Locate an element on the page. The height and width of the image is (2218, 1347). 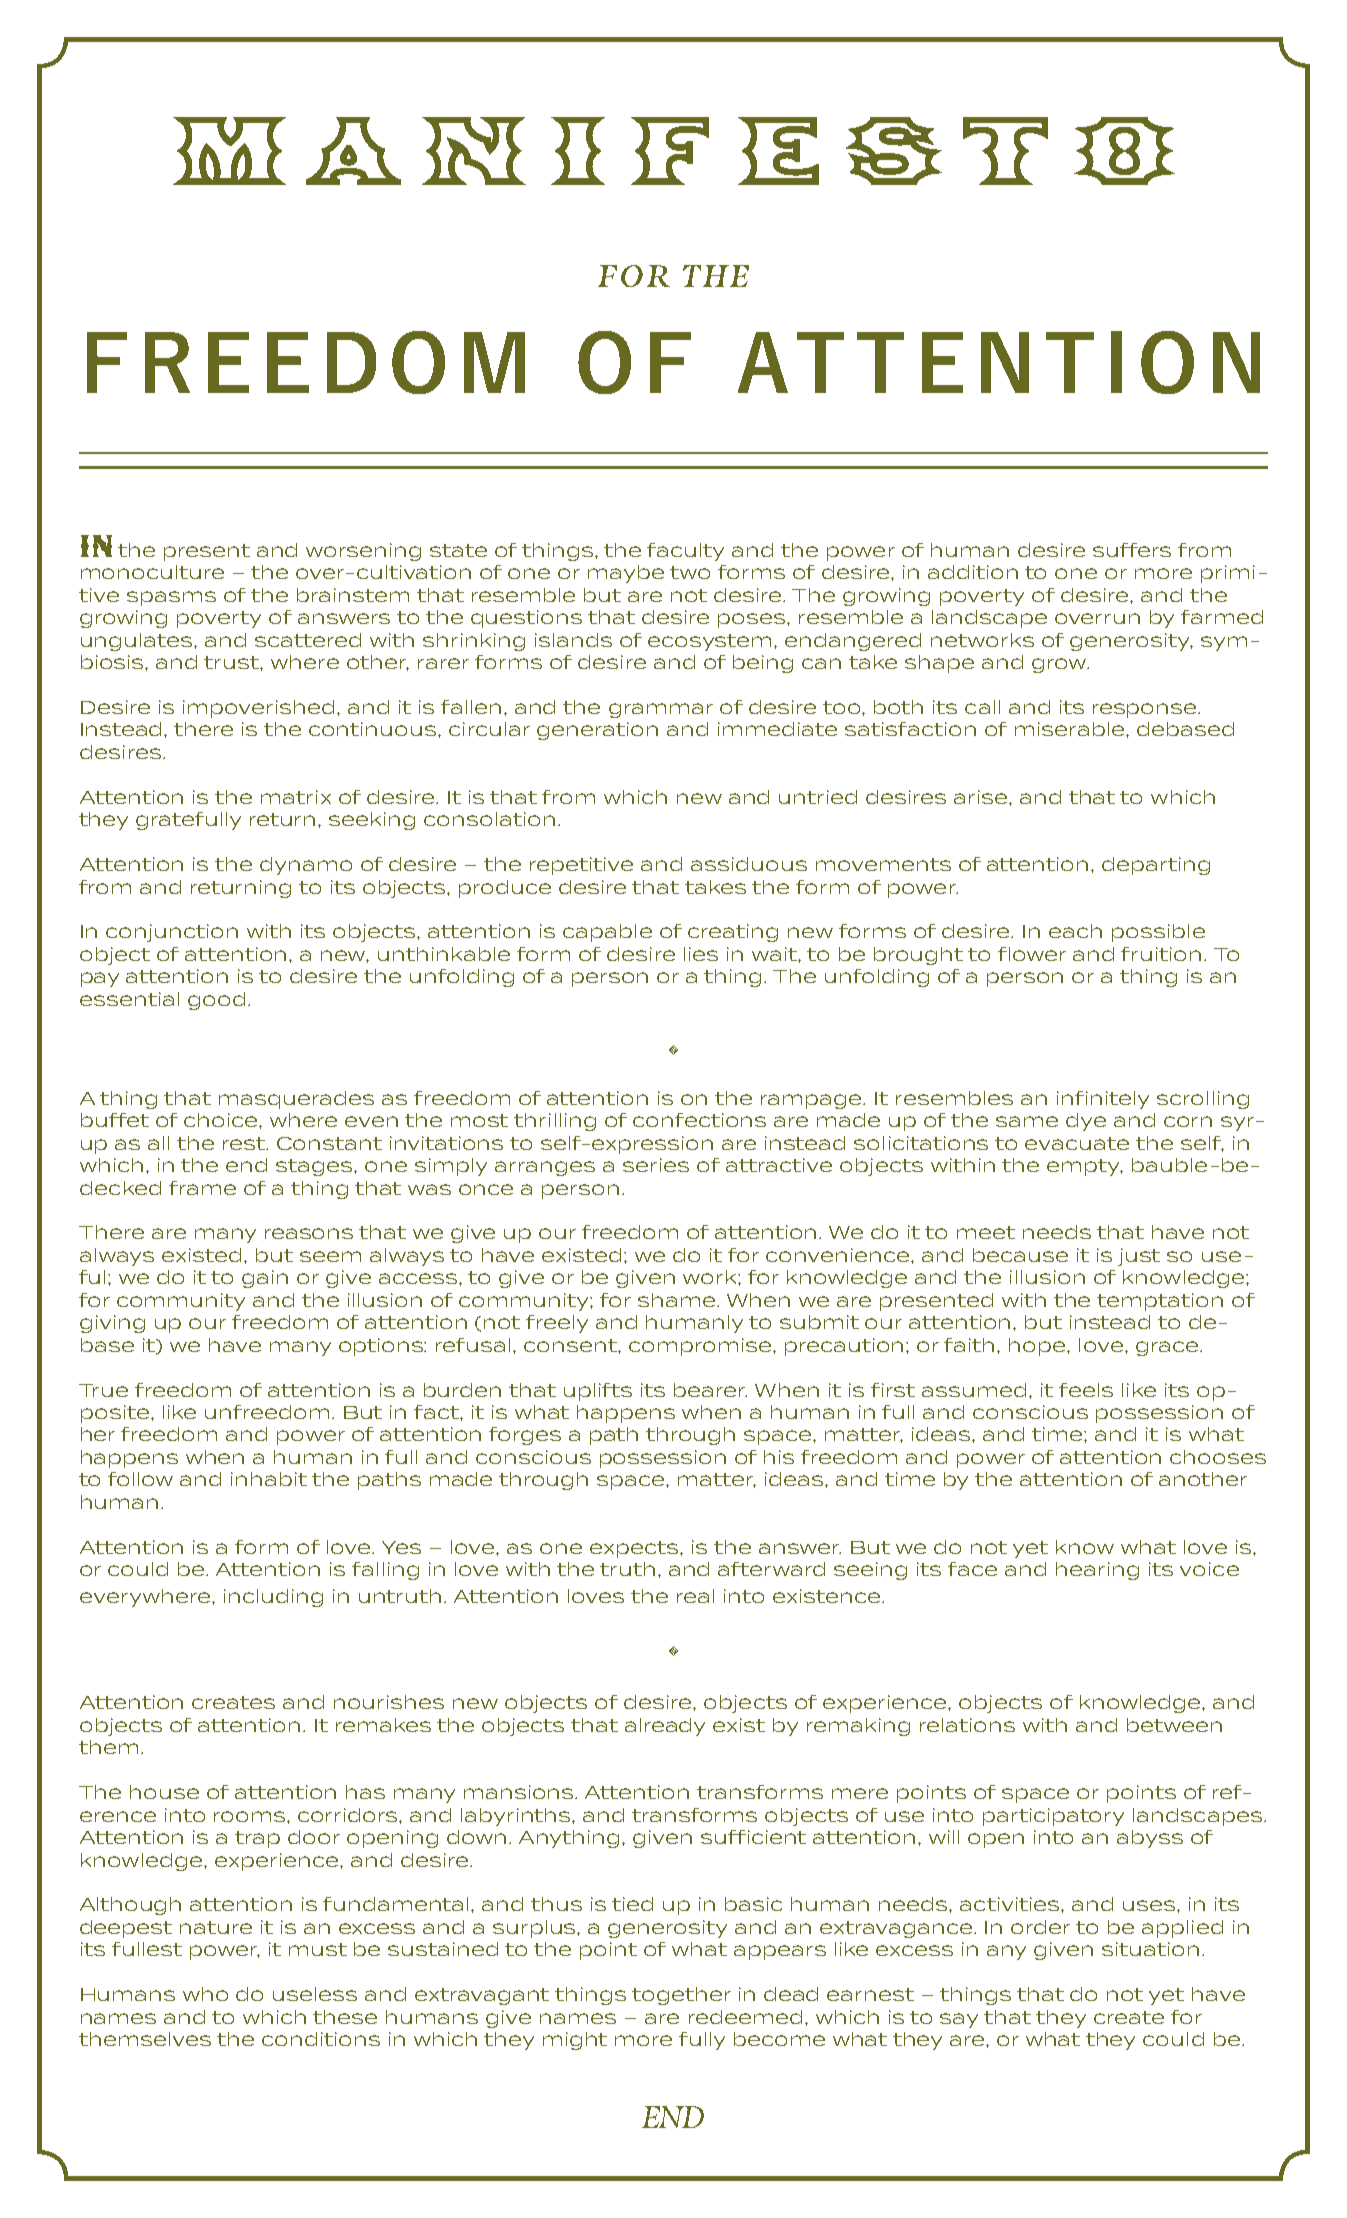
confections is located at coordinates (699, 1120).
